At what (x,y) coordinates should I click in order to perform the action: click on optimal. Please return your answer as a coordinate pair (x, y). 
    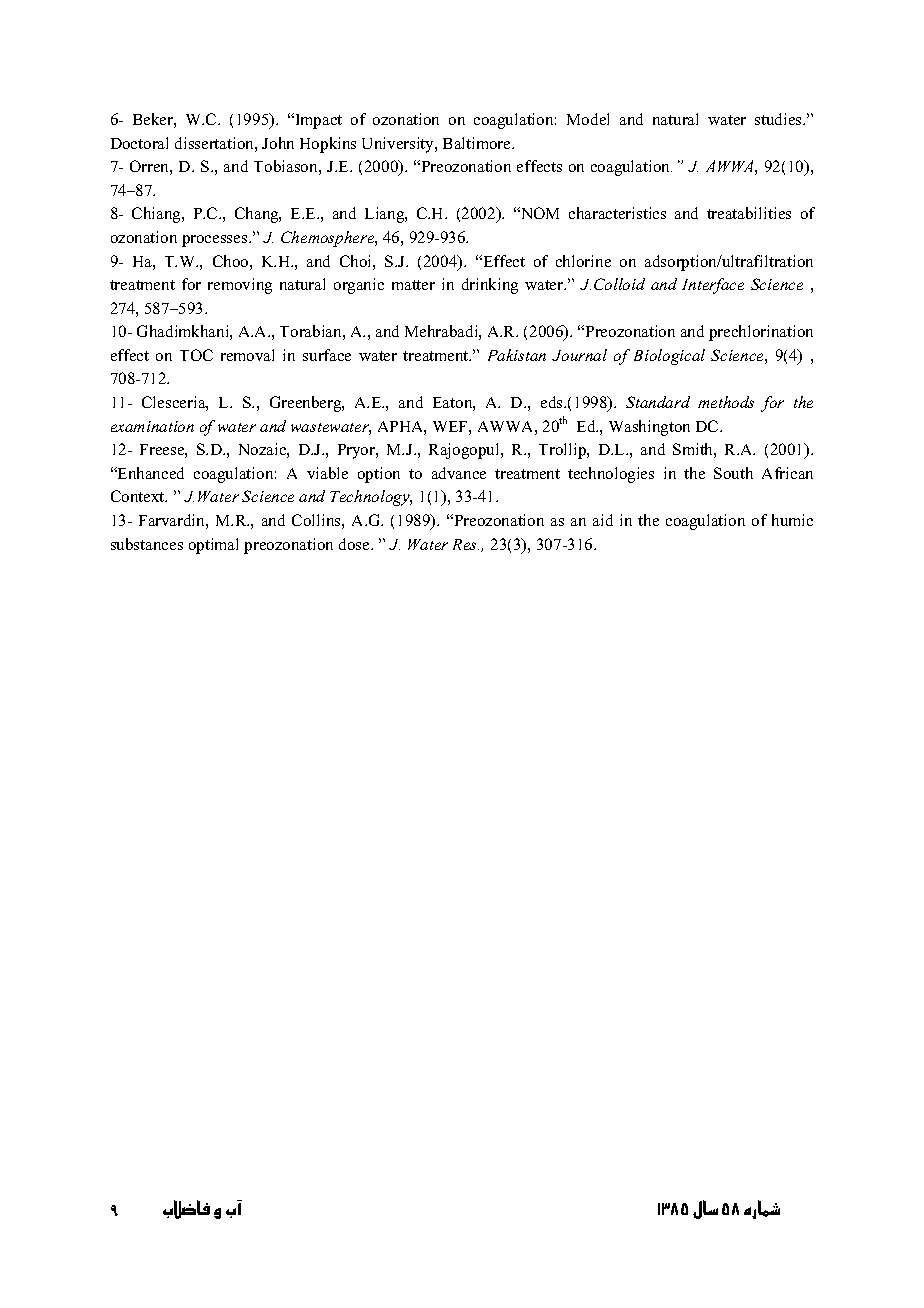
    Looking at the image, I should click on (213, 546).
